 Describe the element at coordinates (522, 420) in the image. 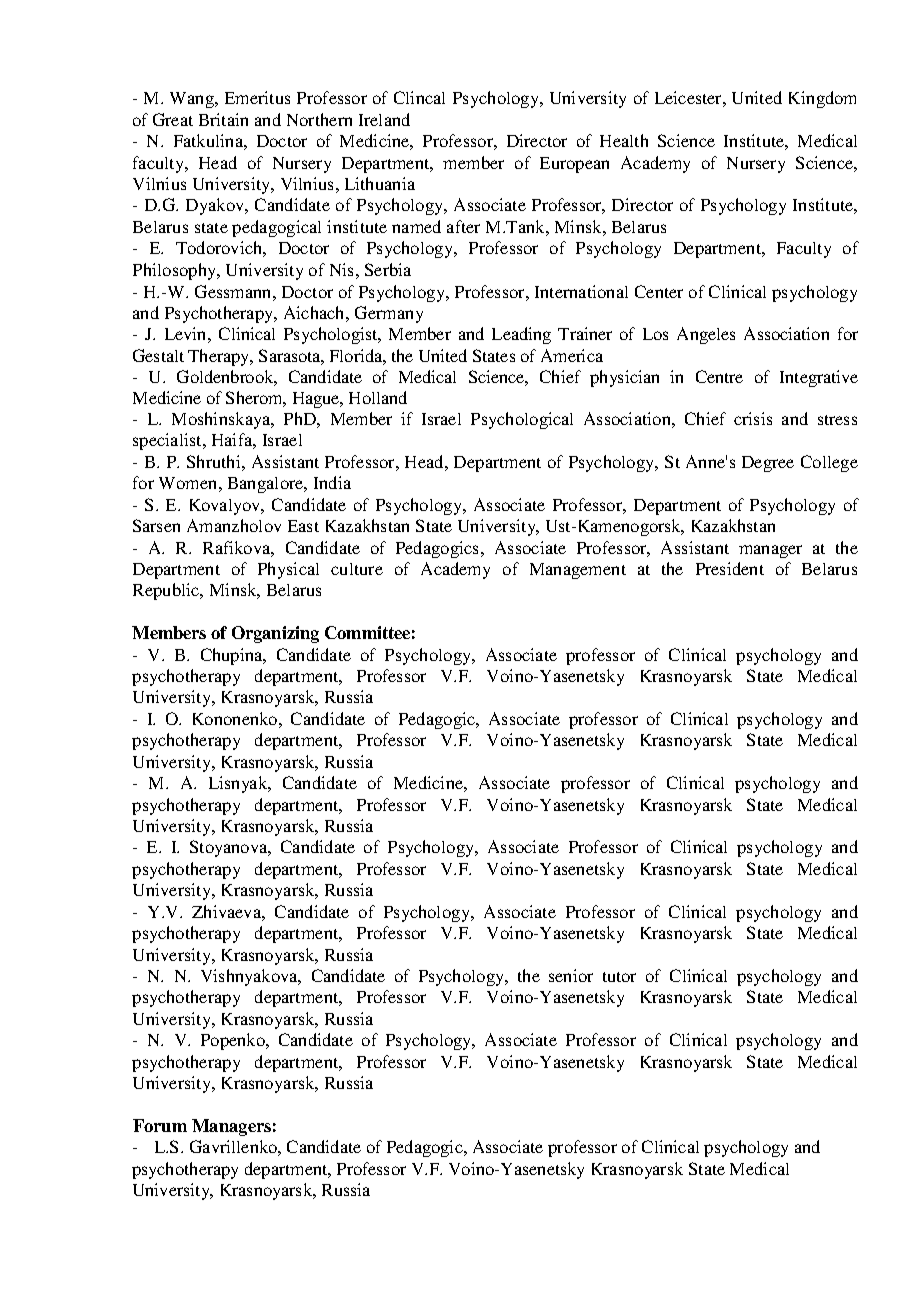

I see `Psychological` at that location.
